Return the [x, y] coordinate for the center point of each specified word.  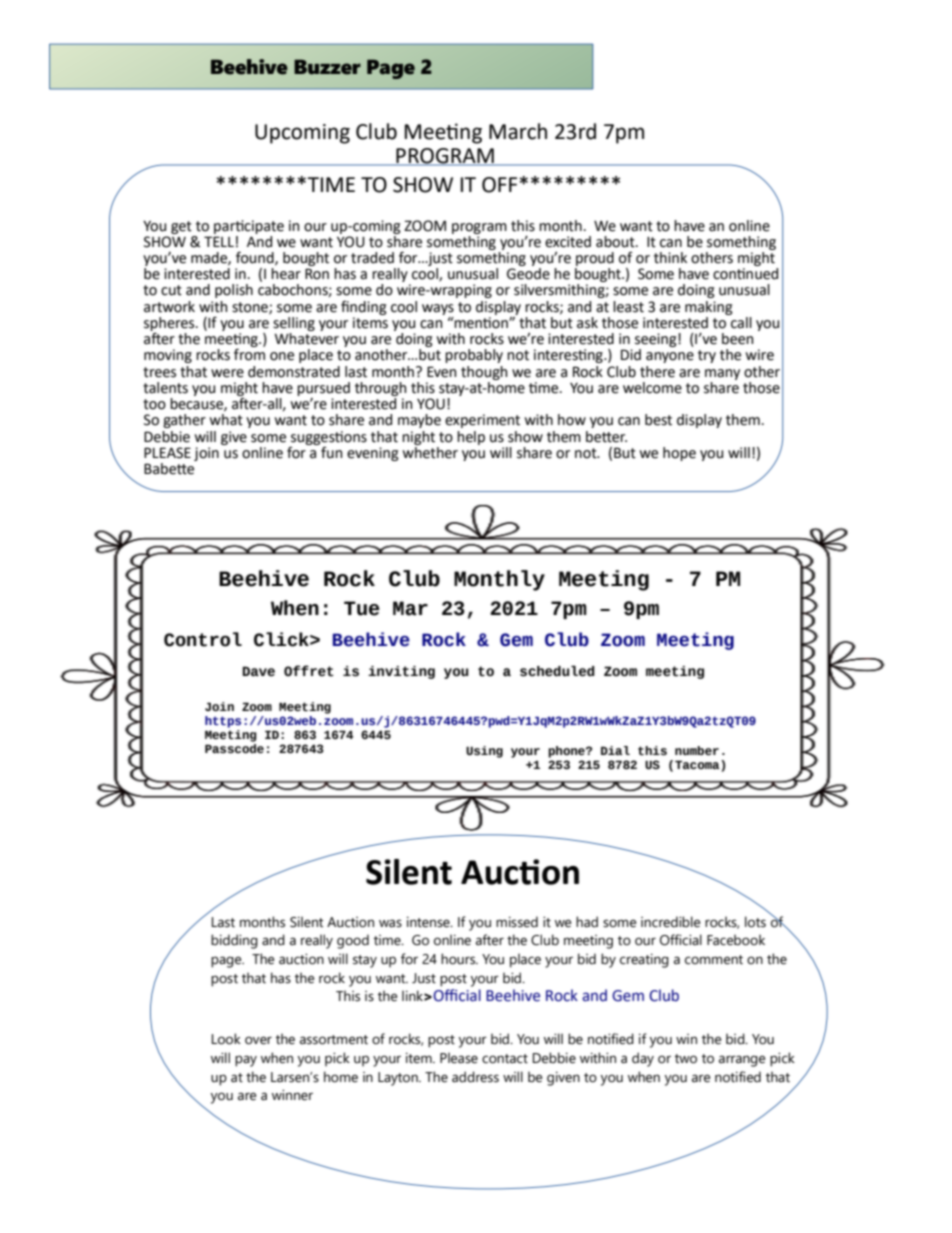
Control [203, 639]
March [518, 131]
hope [679, 454]
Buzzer [327, 67]
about [616, 242]
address [475, 1077]
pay [246, 1061]
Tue [362, 608]
